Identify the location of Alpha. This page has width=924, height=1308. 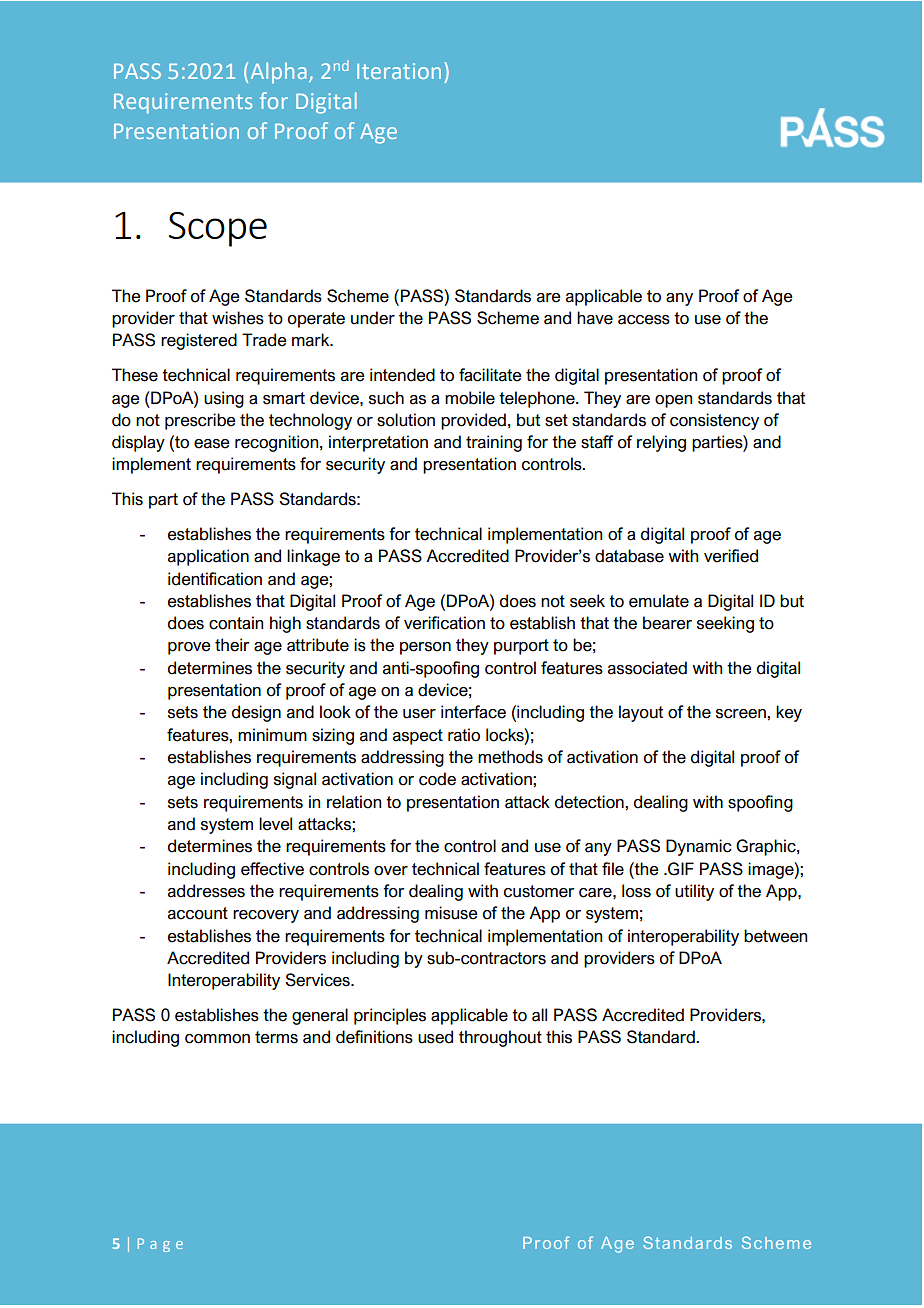
(279, 73).
